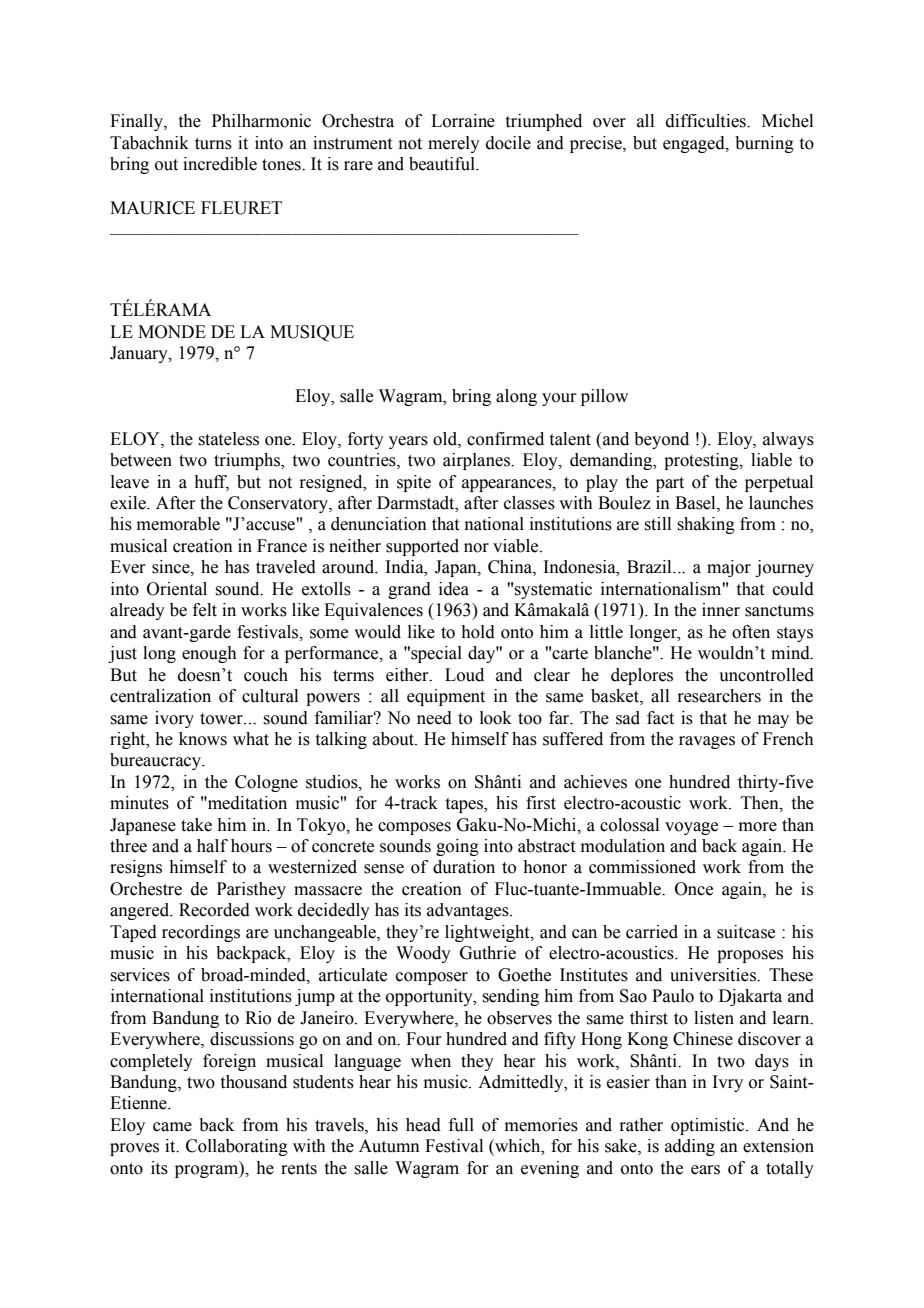 This screenshot has height=1308, width=924. What do you see at coordinates (469, 911) in the screenshot?
I see `advantages` at bounding box center [469, 911].
